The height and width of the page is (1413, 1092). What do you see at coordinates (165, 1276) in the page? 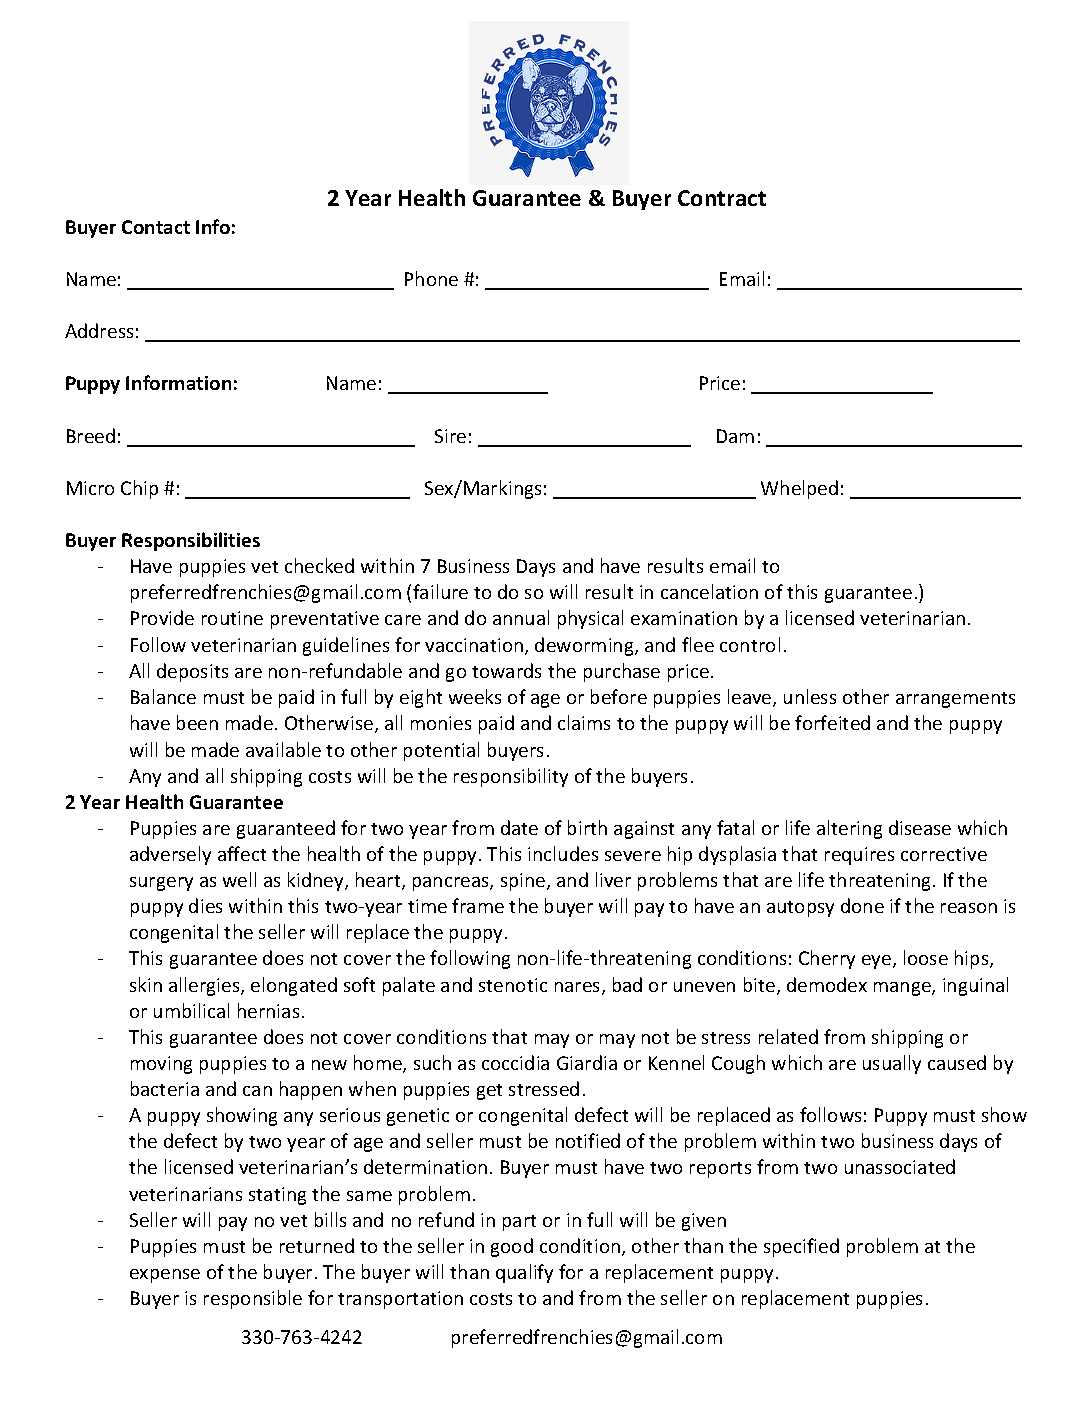
I see `expense` at bounding box center [165, 1276].
